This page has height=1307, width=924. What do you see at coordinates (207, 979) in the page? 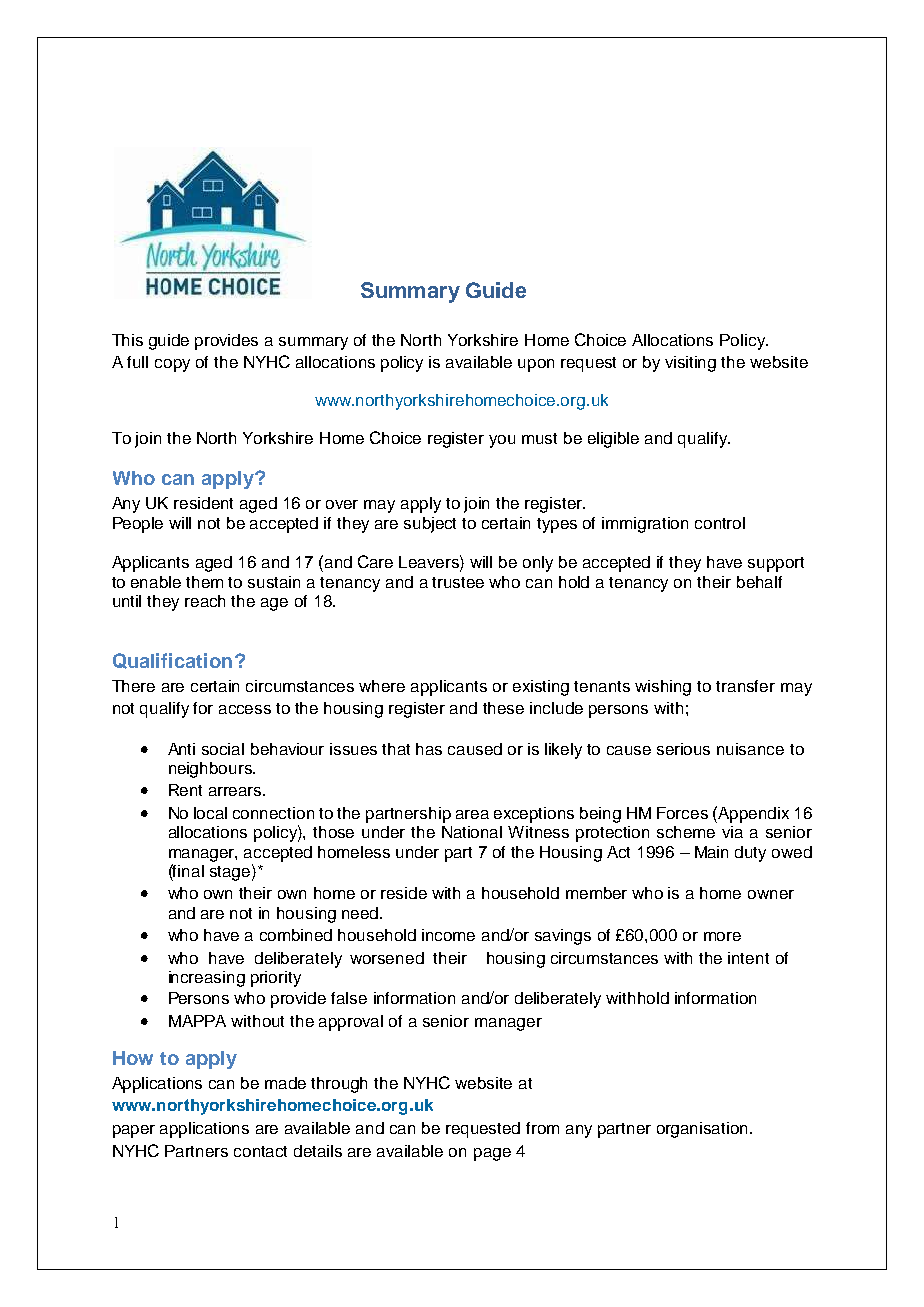
I see `increasing` at bounding box center [207, 979].
